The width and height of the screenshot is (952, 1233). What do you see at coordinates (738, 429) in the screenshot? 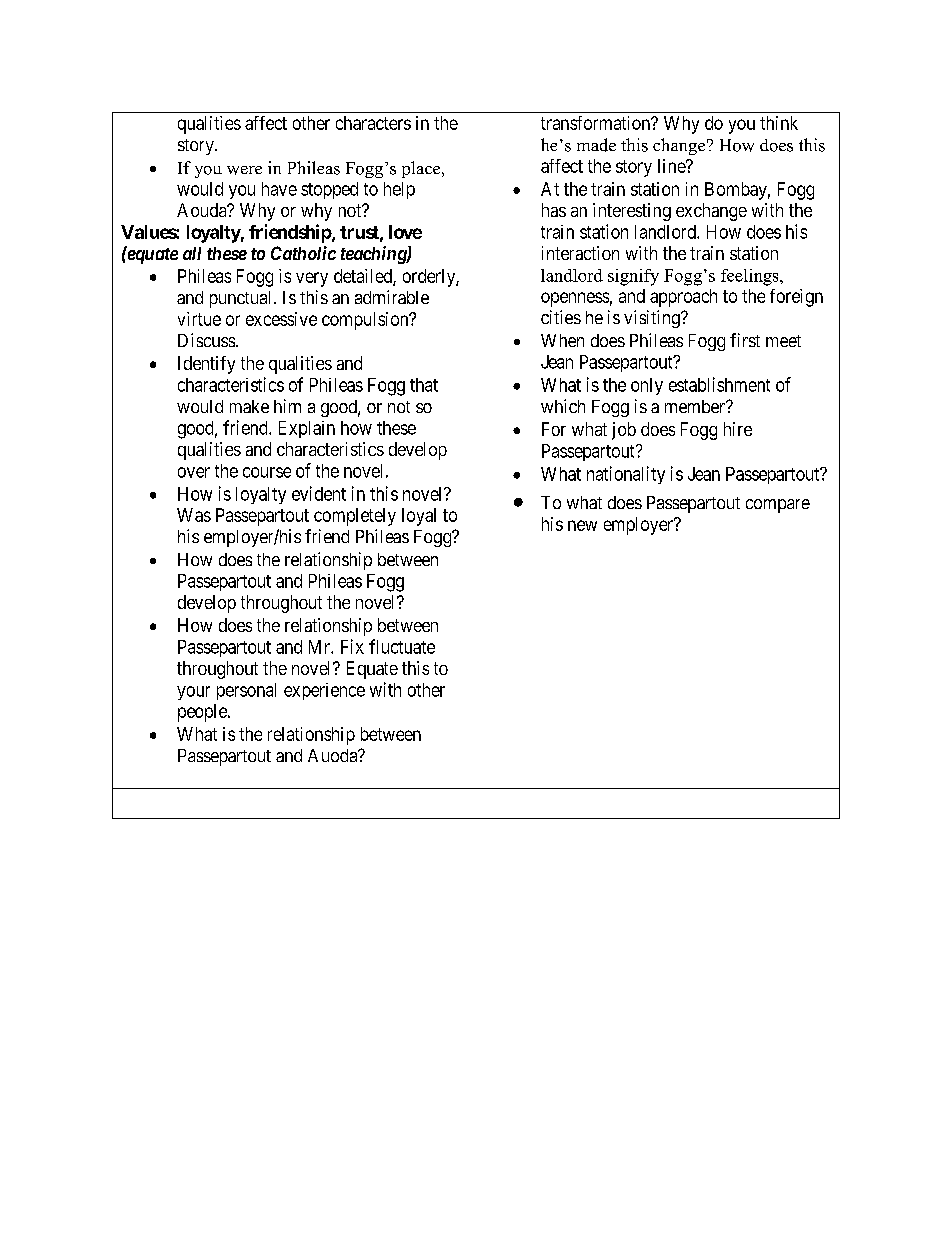
I see `hire` at bounding box center [738, 429].
